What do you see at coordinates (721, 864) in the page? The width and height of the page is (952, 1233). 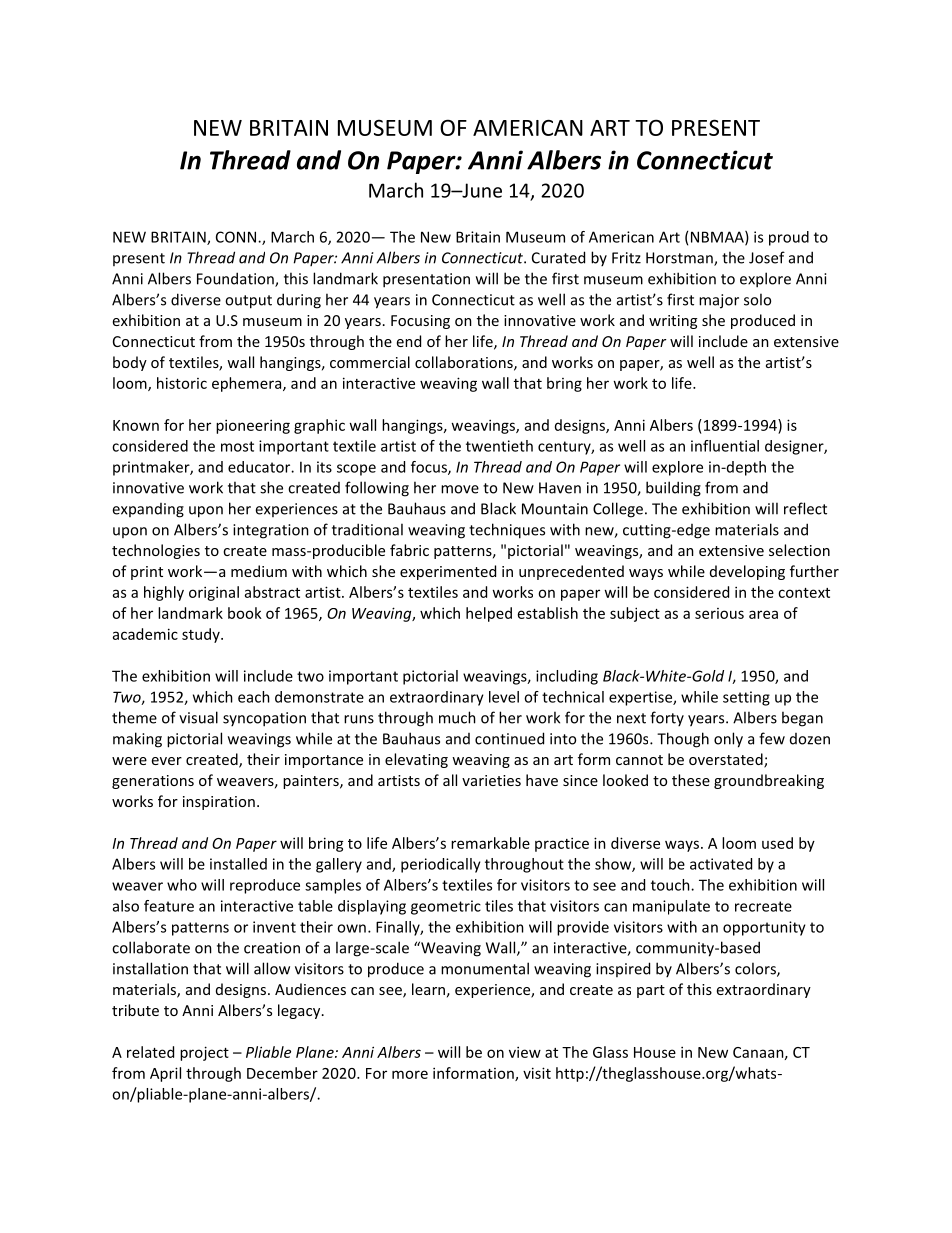 I see `activated` at bounding box center [721, 864].
